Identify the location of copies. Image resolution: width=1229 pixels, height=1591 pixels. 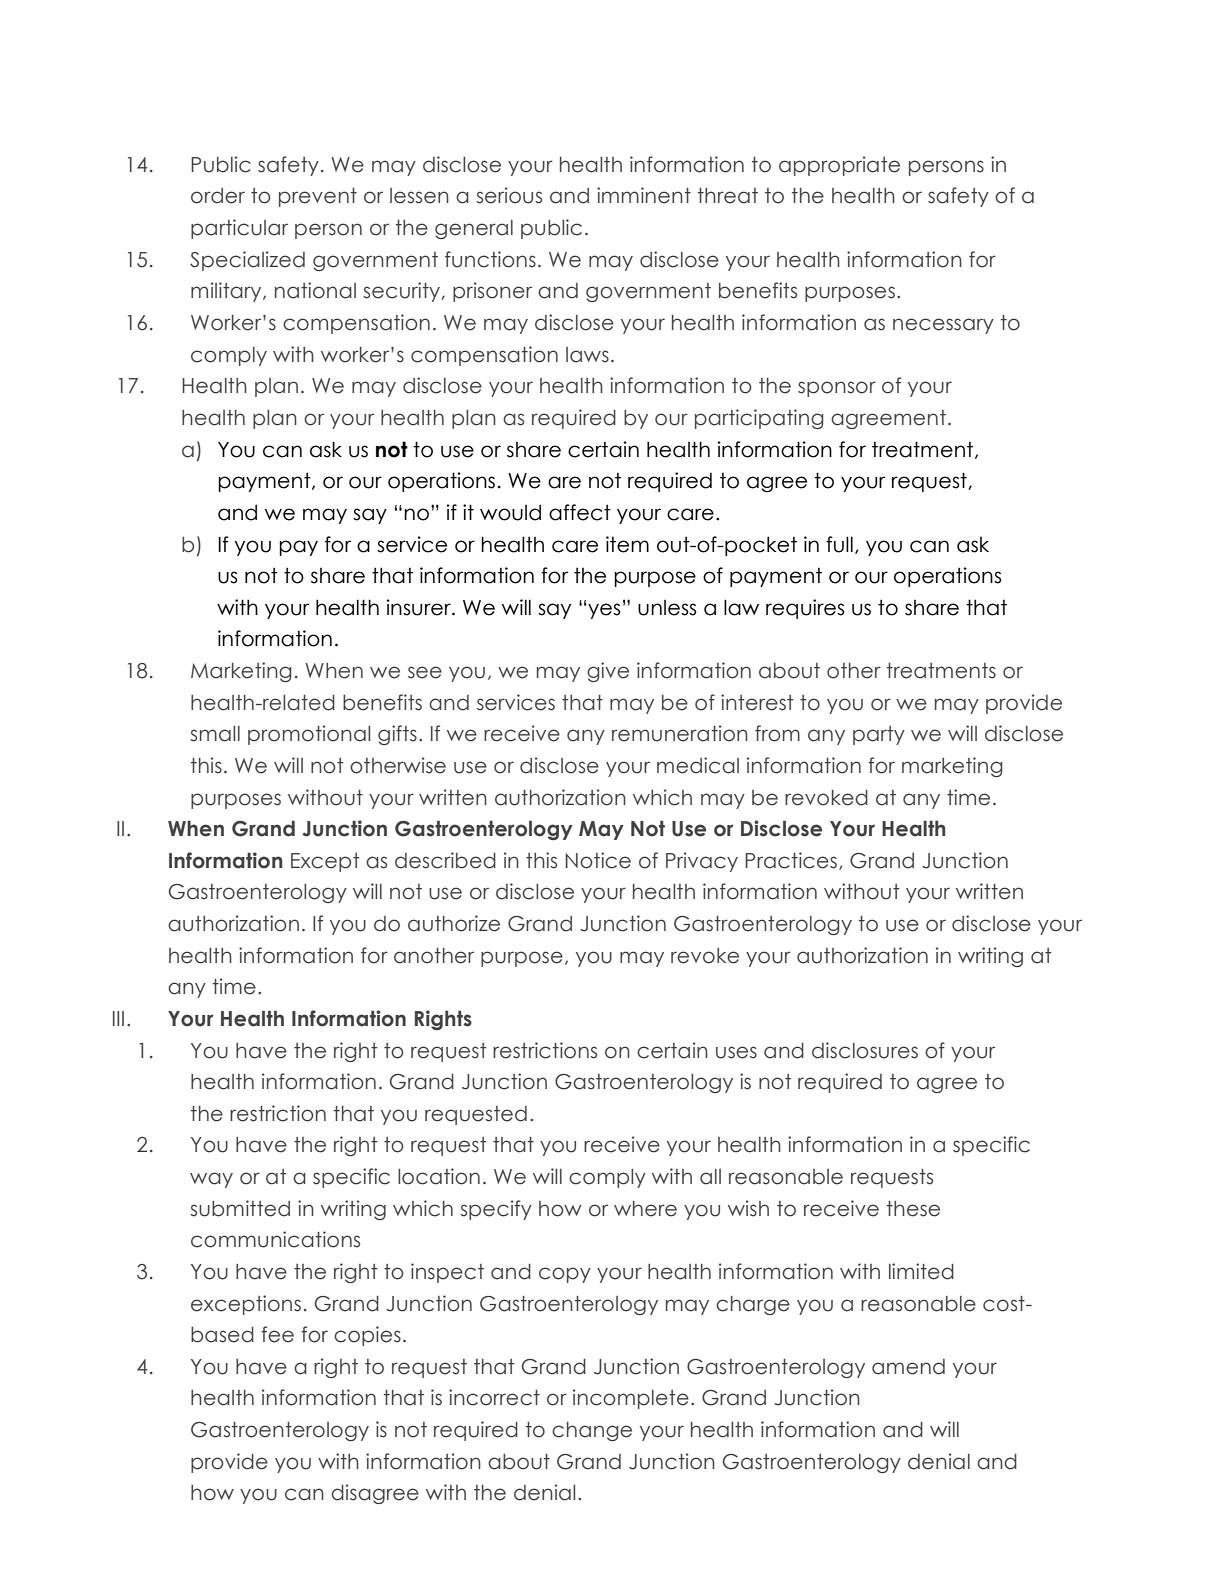
(367, 1336).
